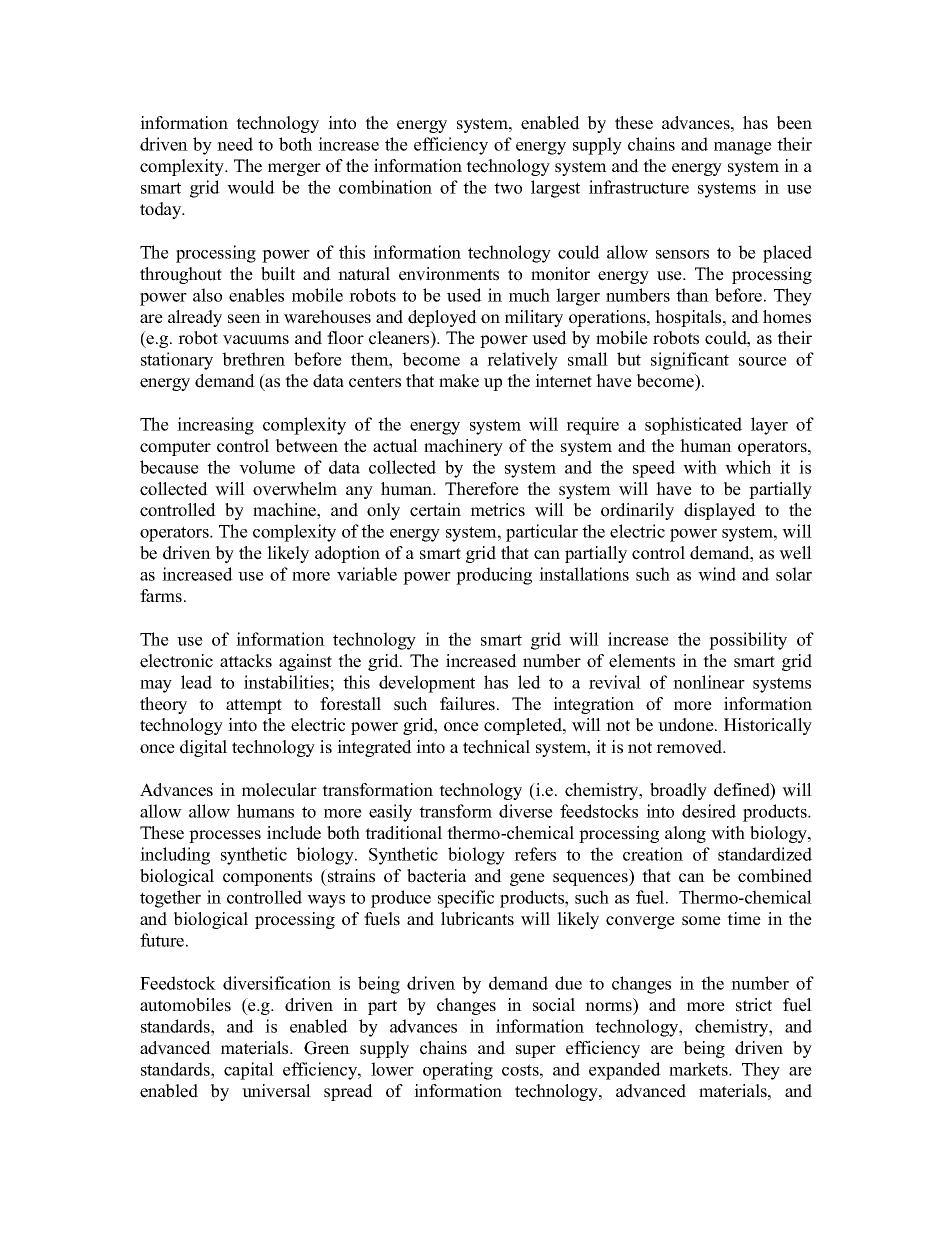  What do you see at coordinates (508, 188) in the screenshot?
I see `two` at bounding box center [508, 188].
